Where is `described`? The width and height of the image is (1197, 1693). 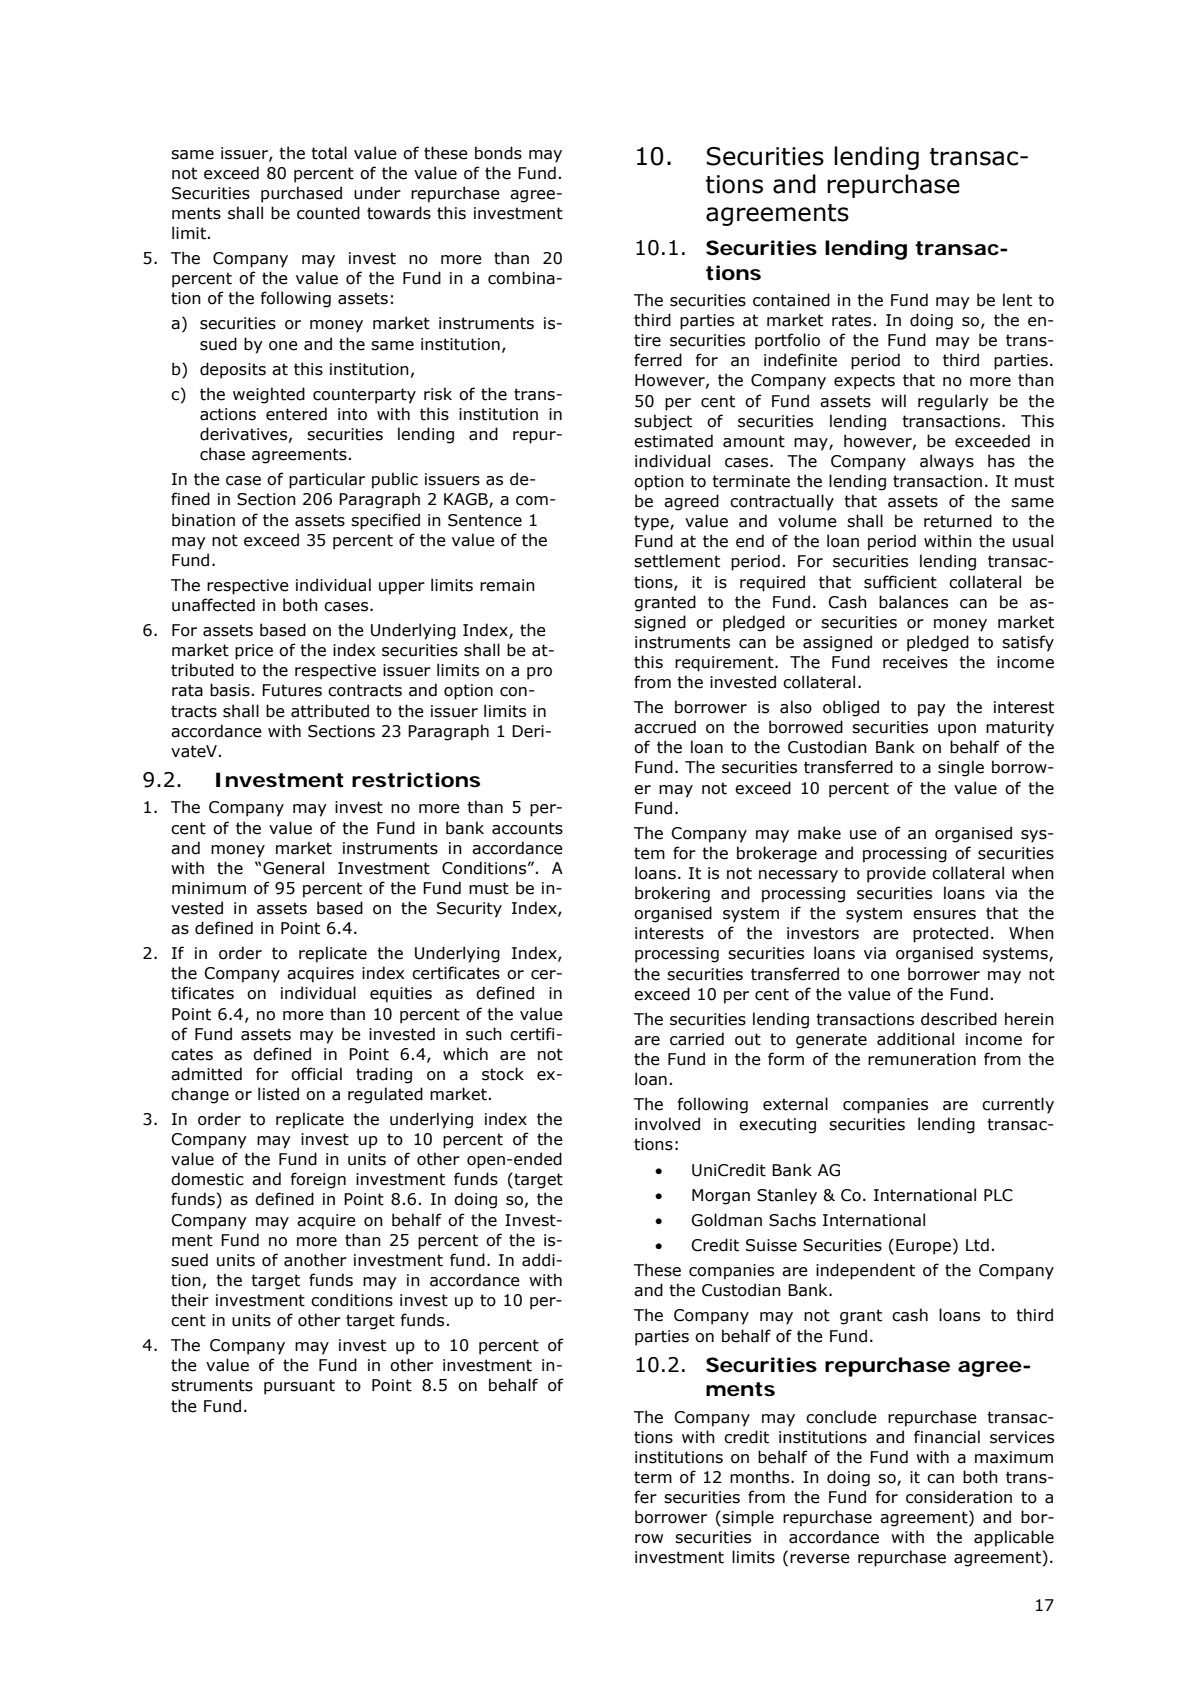 described is located at coordinates (959, 1019).
